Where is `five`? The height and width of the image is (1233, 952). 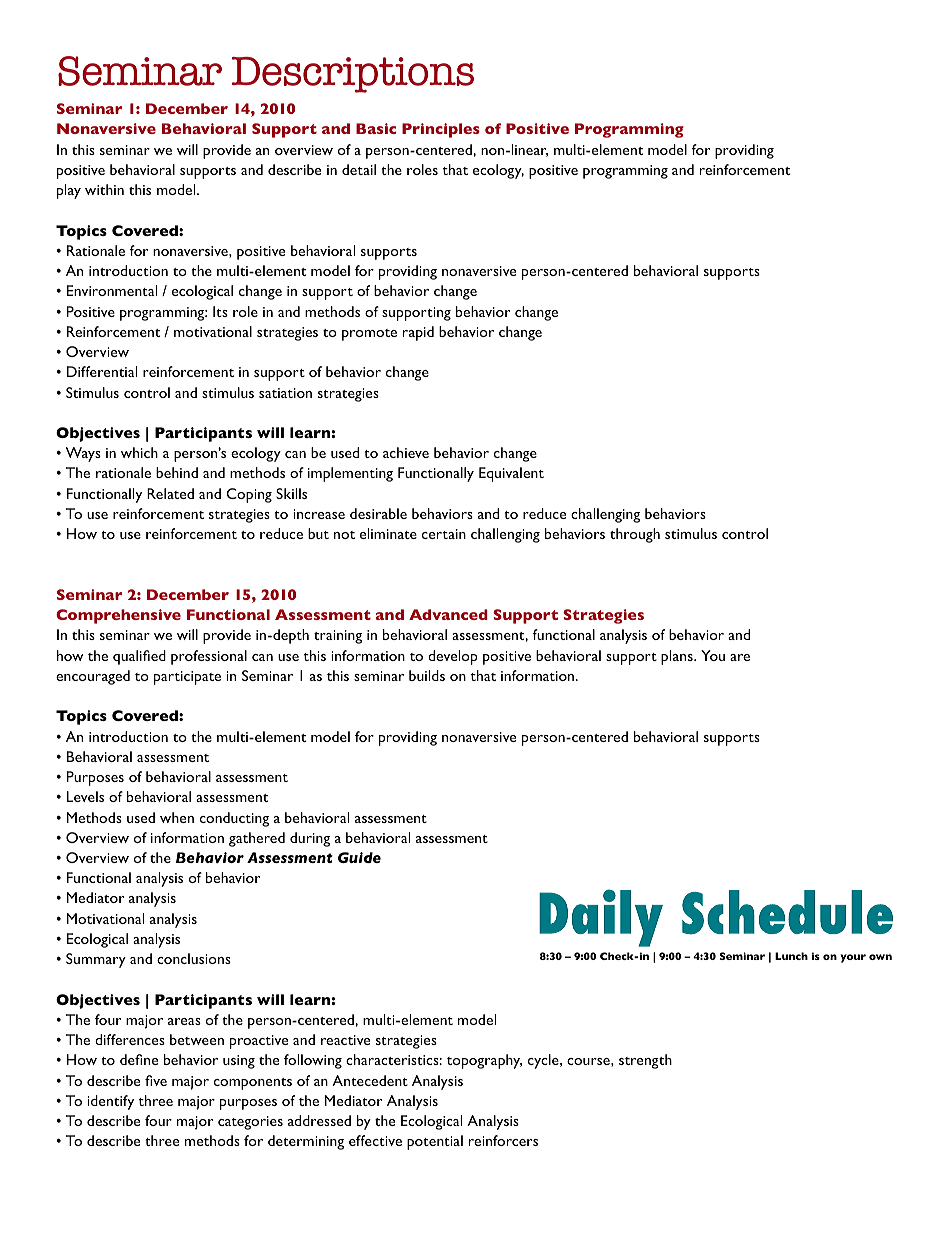 five is located at coordinates (156, 1080).
